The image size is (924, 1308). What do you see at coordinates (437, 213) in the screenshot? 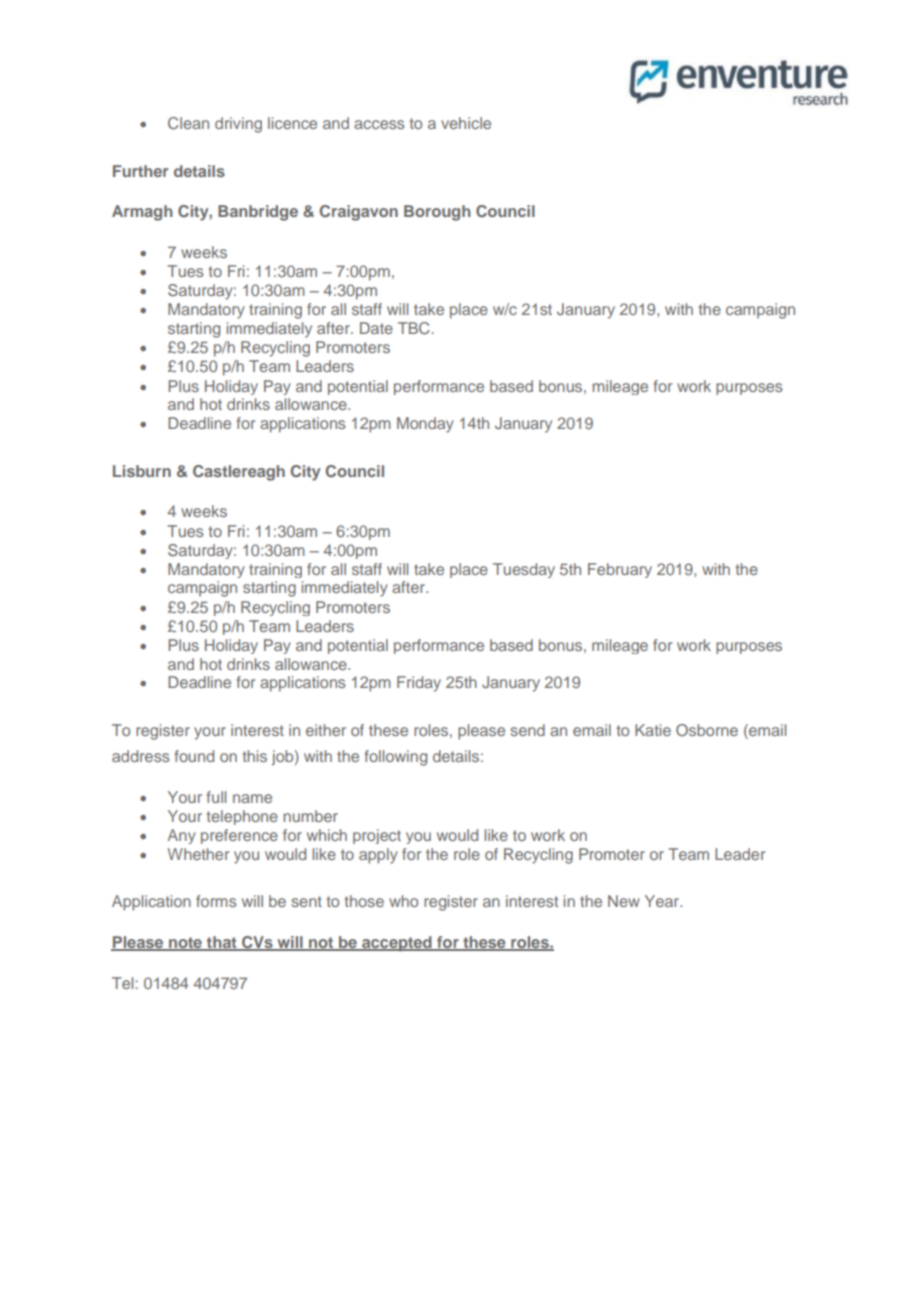
I see `Borough` at bounding box center [437, 213].
